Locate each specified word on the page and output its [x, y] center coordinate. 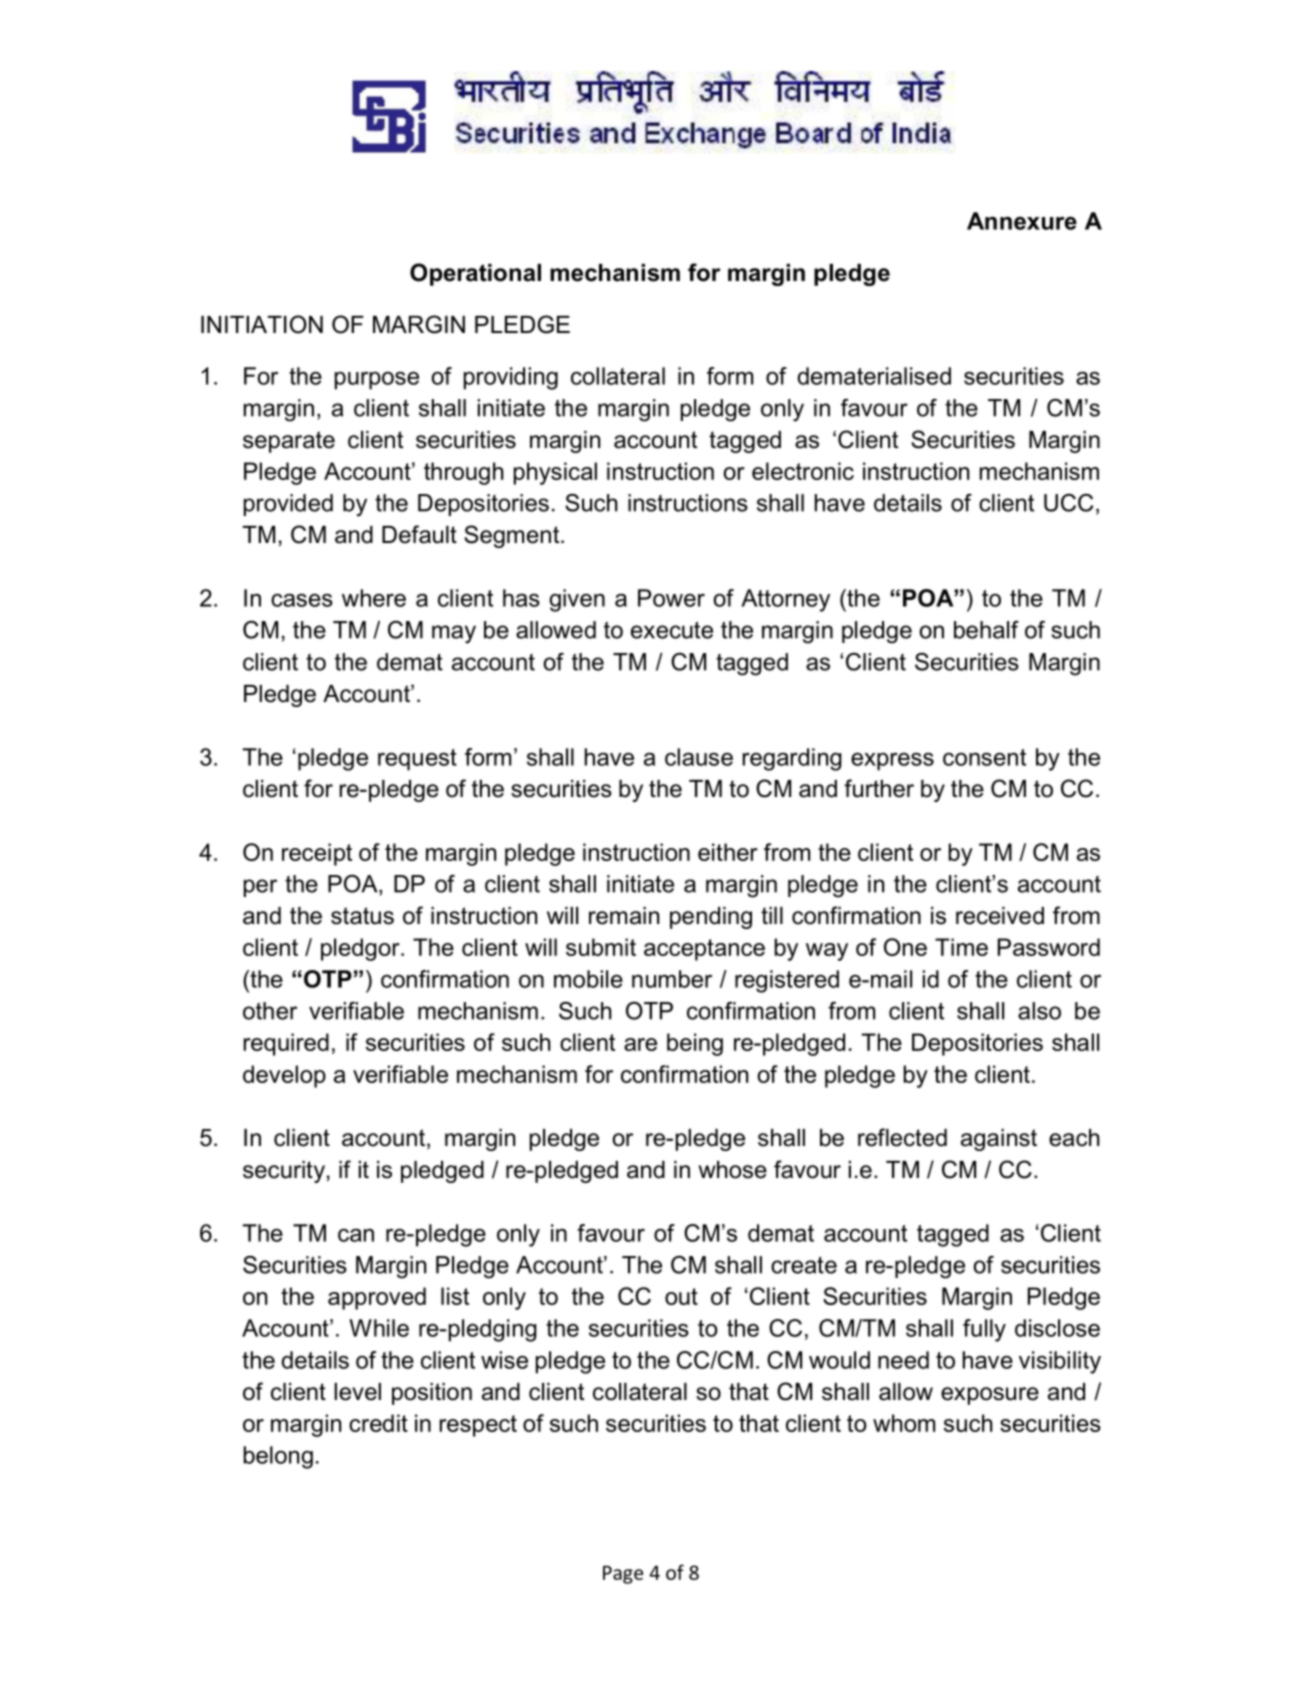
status [362, 916]
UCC [1068, 503]
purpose [377, 381]
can [356, 1235]
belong [278, 1457]
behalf [986, 630]
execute [672, 630]
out [681, 1296]
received [1000, 916]
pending [711, 918]
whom [904, 1423]
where [374, 598]
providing [511, 378]
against [999, 1140]
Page [623, 1575]
